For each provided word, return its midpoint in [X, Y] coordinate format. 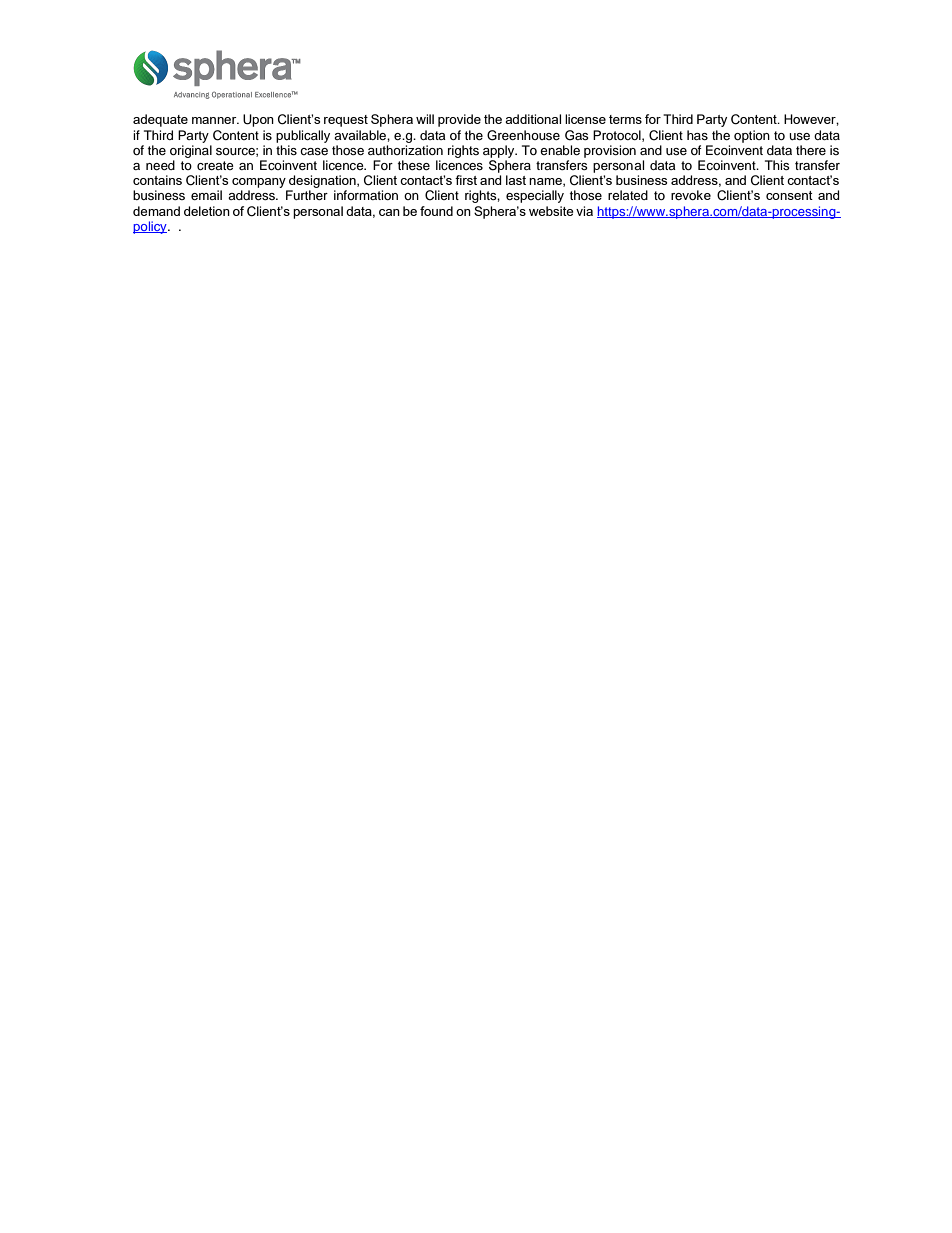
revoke [691, 195]
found [436, 211]
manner [215, 120]
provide [459, 120]
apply [500, 151]
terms [625, 119]
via [584, 211]
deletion [207, 211]
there [811, 150]
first [466, 180]
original [191, 151]
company [260, 184]
